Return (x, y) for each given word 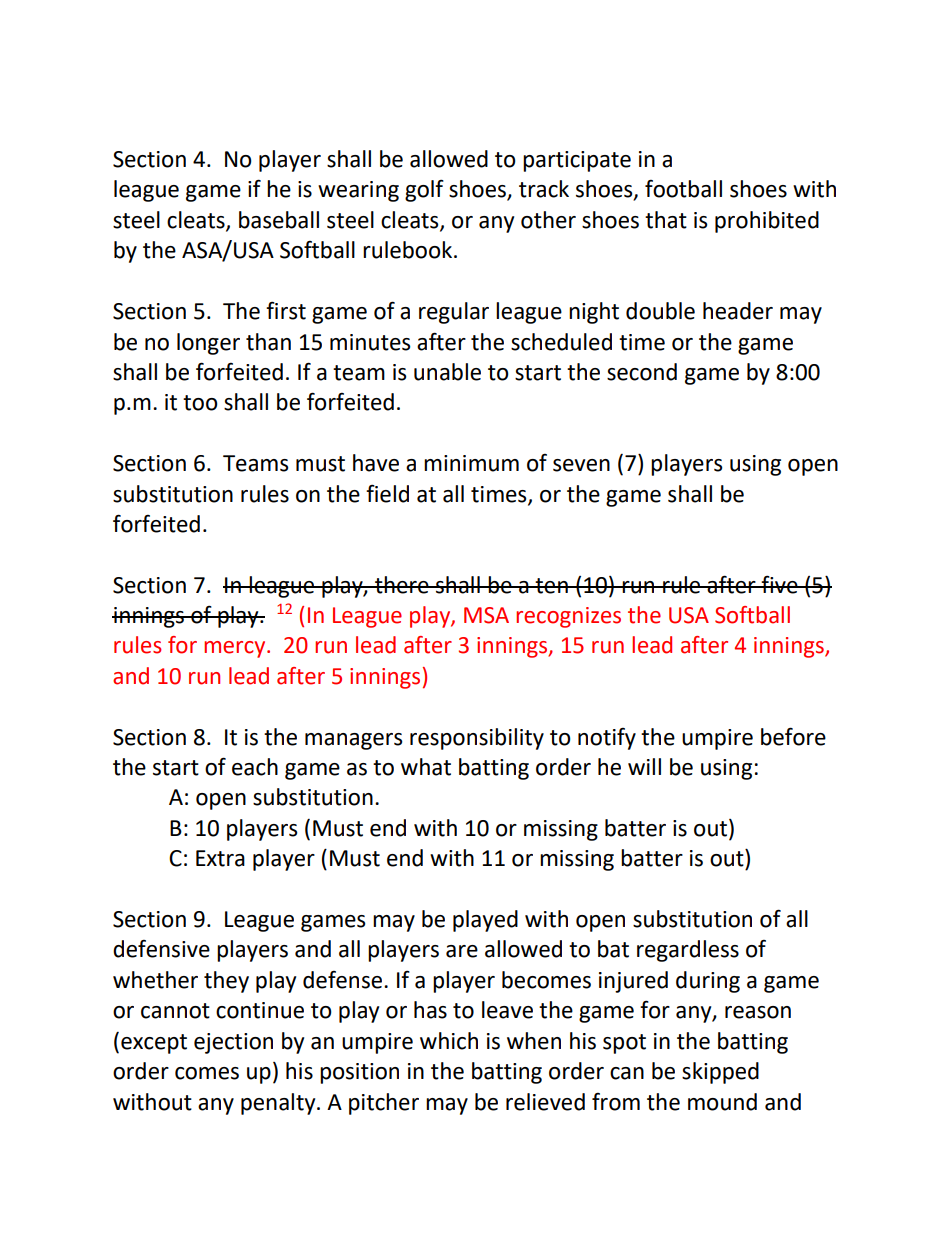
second (642, 372)
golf (424, 190)
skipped (720, 1073)
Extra (220, 858)
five (779, 584)
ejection (233, 1043)
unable (447, 372)
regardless (688, 951)
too (200, 403)
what (426, 767)
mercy (236, 649)
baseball (279, 220)
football (683, 189)
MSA (486, 615)
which (449, 1041)
